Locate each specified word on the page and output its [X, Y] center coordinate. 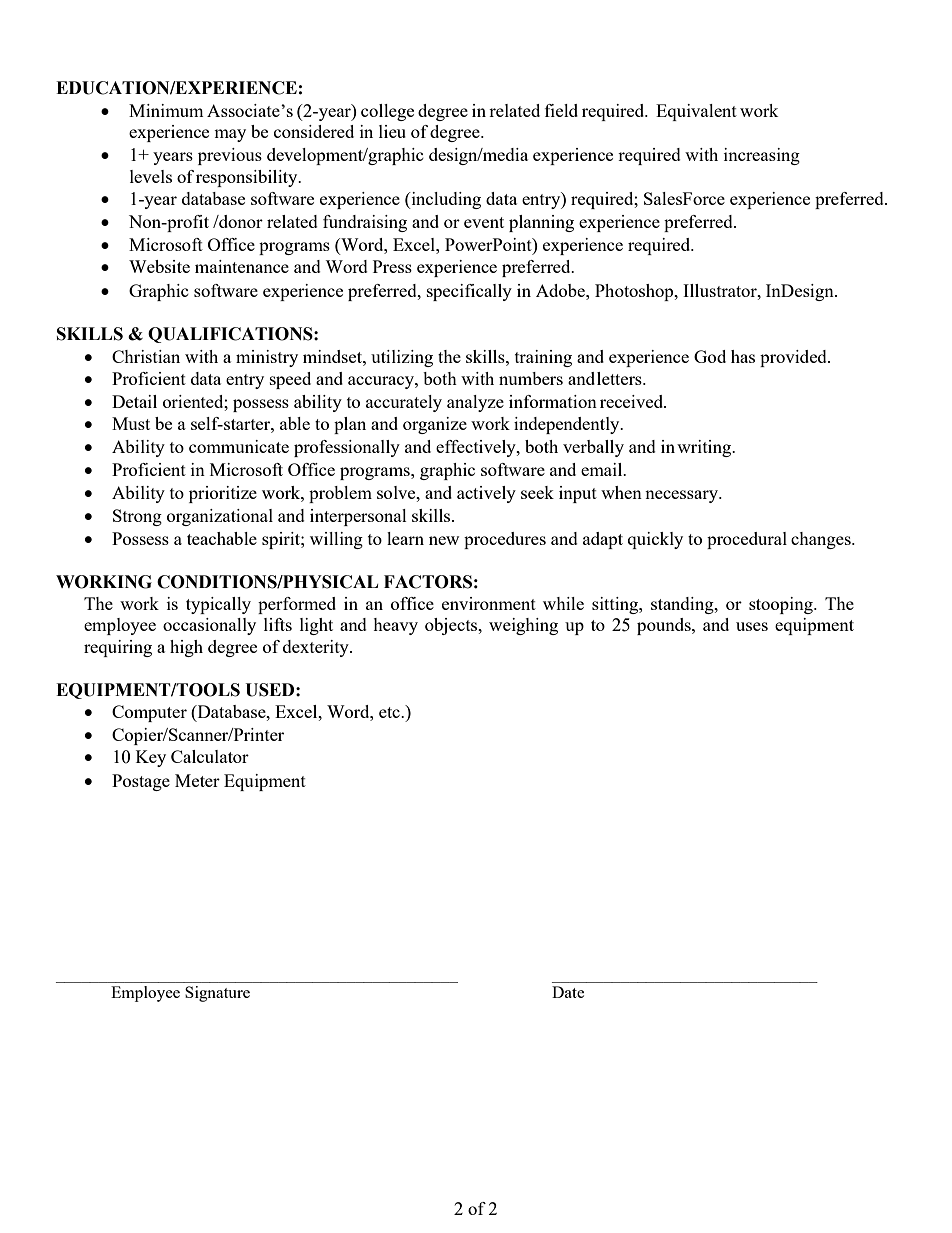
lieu [392, 131]
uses [752, 626]
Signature [217, 994]
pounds [665, 626]
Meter [197, 780]
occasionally [209, 626]
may [230, 135]
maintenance [242, 266]
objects [452, 626]
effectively [477, 448]
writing [705, 448]
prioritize [223, 494]
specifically [469, 292]
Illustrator [721, 290]
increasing [762, 156]
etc [390, 712]
